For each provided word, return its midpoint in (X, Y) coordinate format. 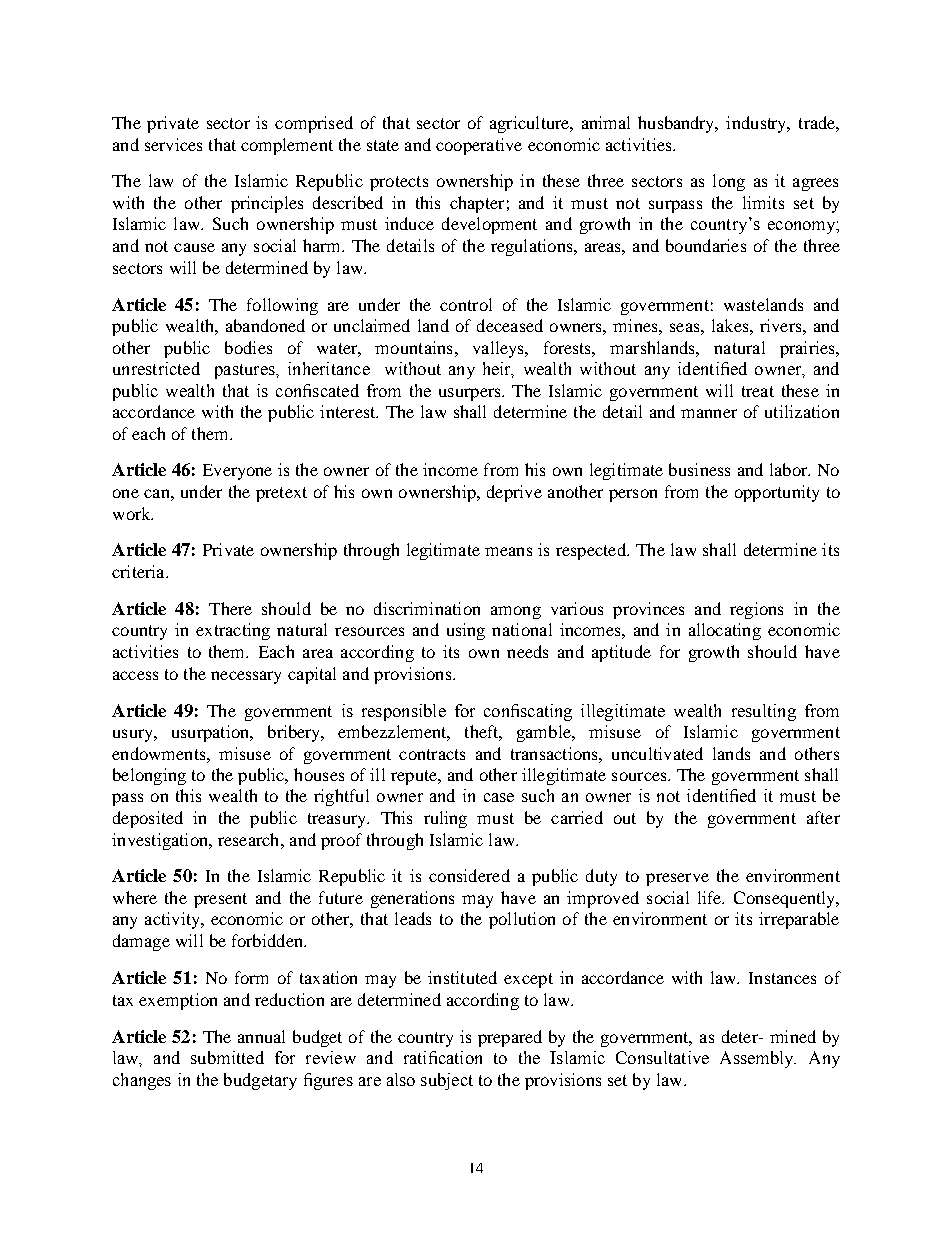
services (173, 144)
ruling (445, 819)
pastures (246, 371)
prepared (510, 1038)
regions (756, 610)
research (250, 839)
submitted (227, 1057)
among (516, 612)
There (230, 608)
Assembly (758, 1059)
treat (758, 391)
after (823, 817)
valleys (499, 349)
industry (758, 124)
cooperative (479, 146)
